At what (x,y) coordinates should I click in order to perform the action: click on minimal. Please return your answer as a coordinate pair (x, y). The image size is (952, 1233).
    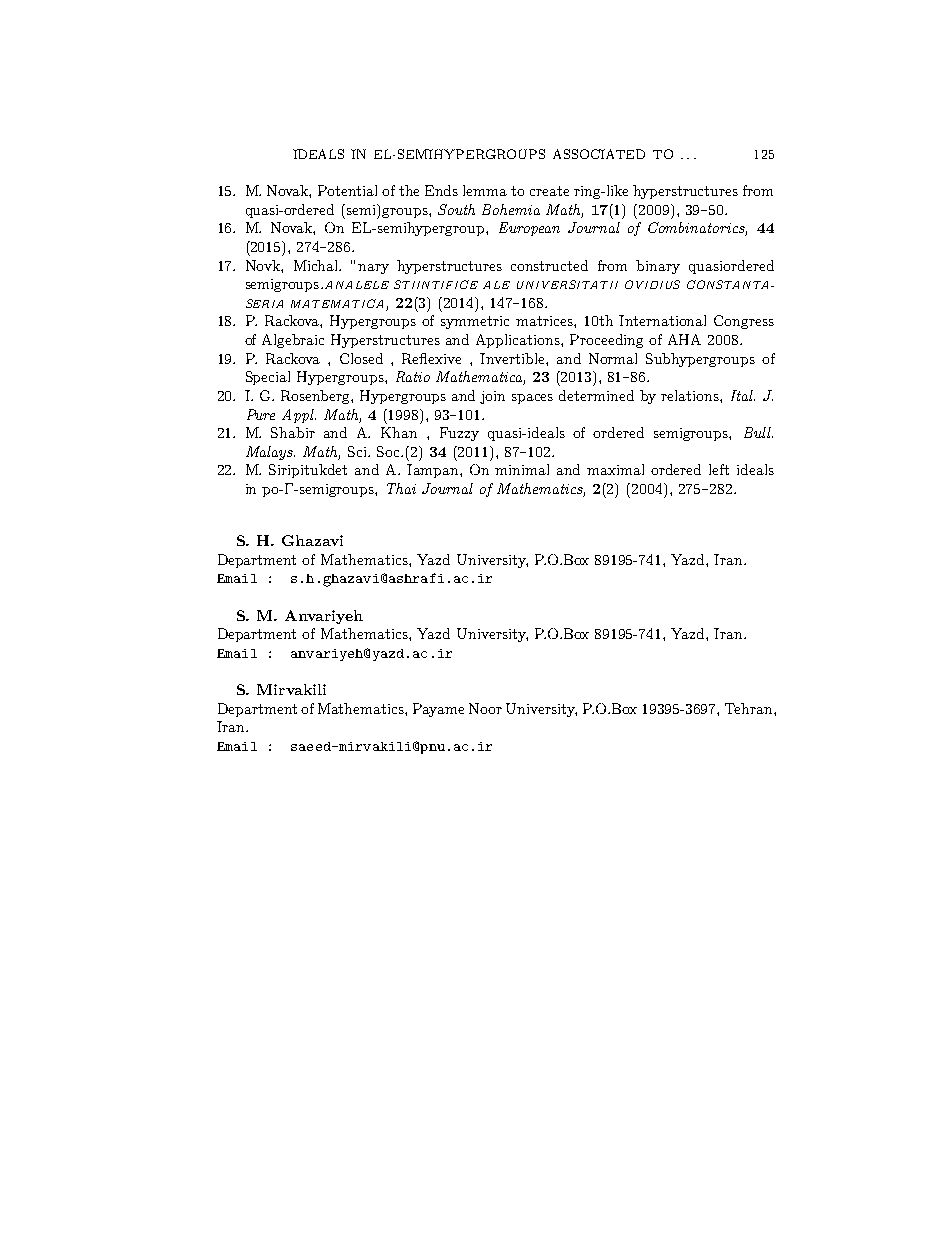
    Looking at the image, I should click on (522, 469).
